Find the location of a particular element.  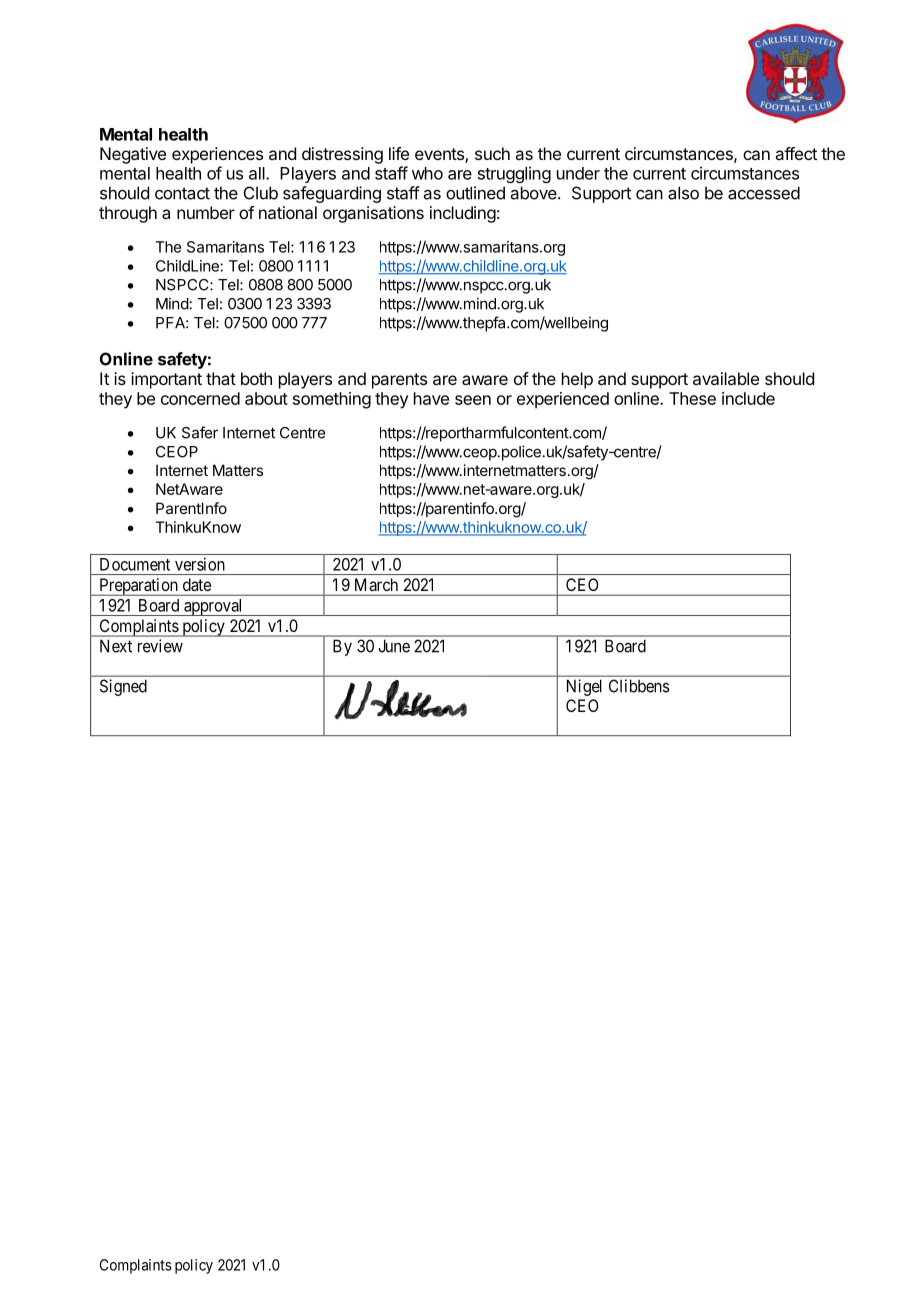

These is located at coordinates (692, 398).
